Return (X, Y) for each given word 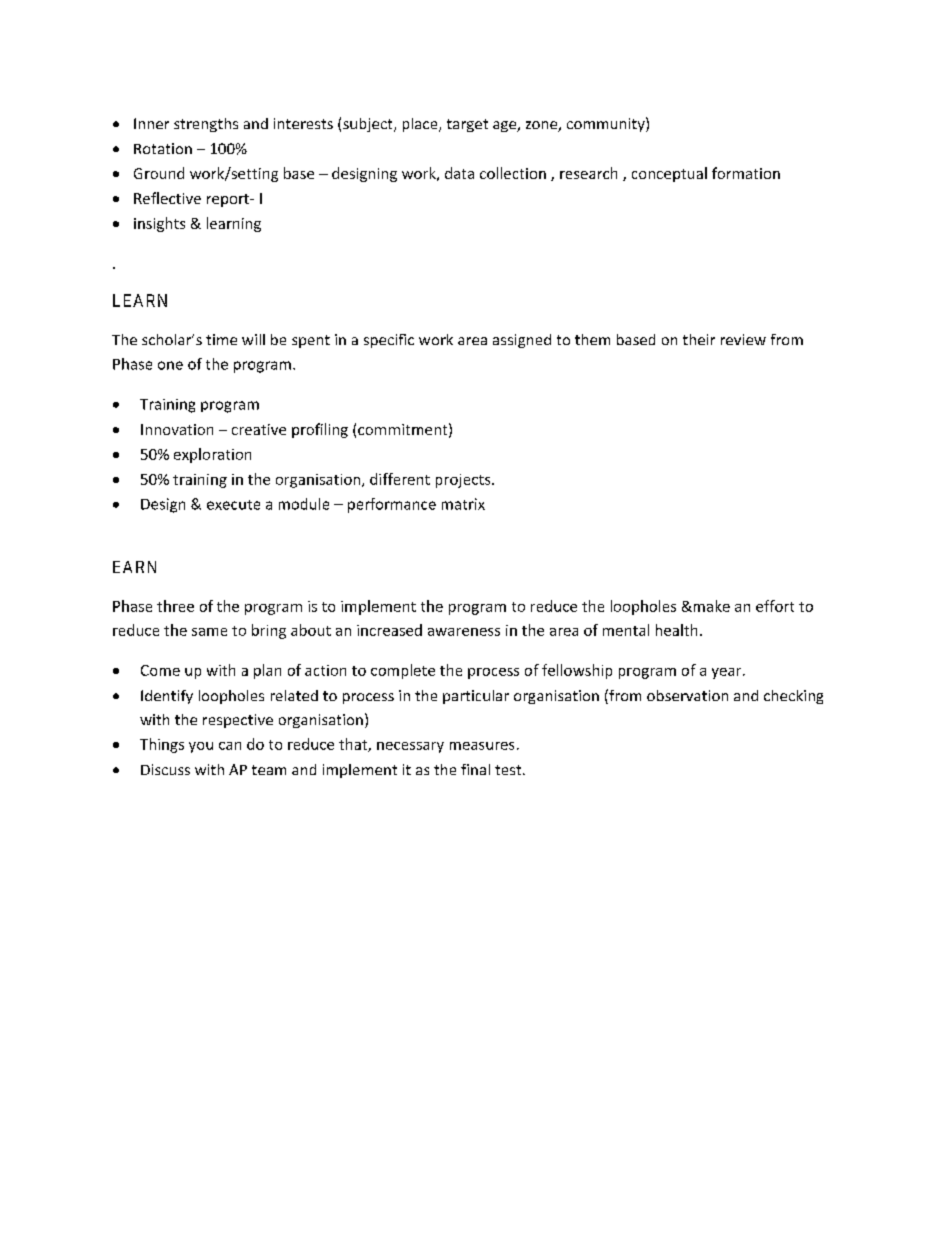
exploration (212, 455)
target (467, 125)
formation (746, 173)
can (230, 746)
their (699, 339)
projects (464, 481)
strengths (206, 125)
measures (482, 746)
